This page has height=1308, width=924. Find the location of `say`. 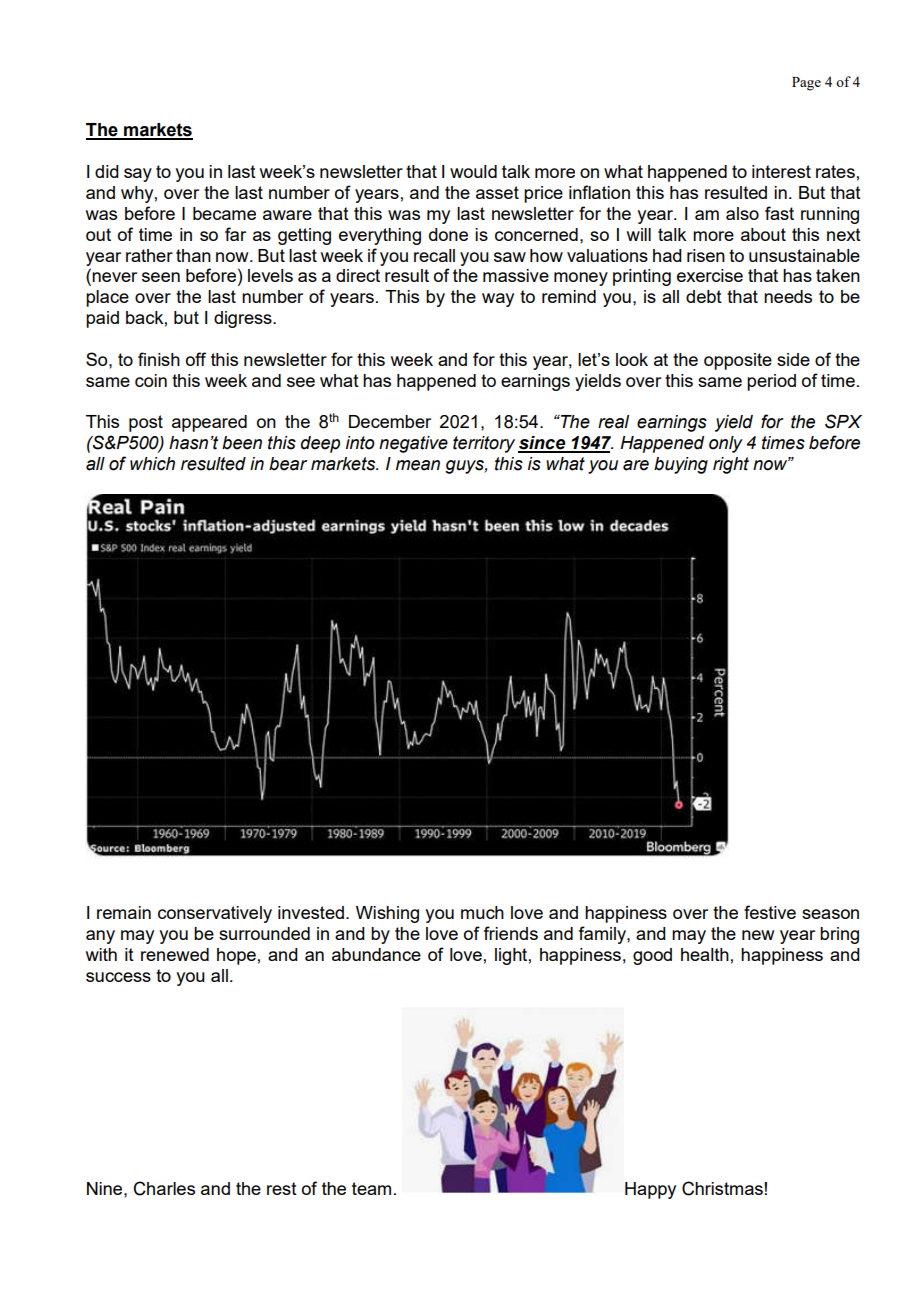

say is located at coordinates (138, 175).
